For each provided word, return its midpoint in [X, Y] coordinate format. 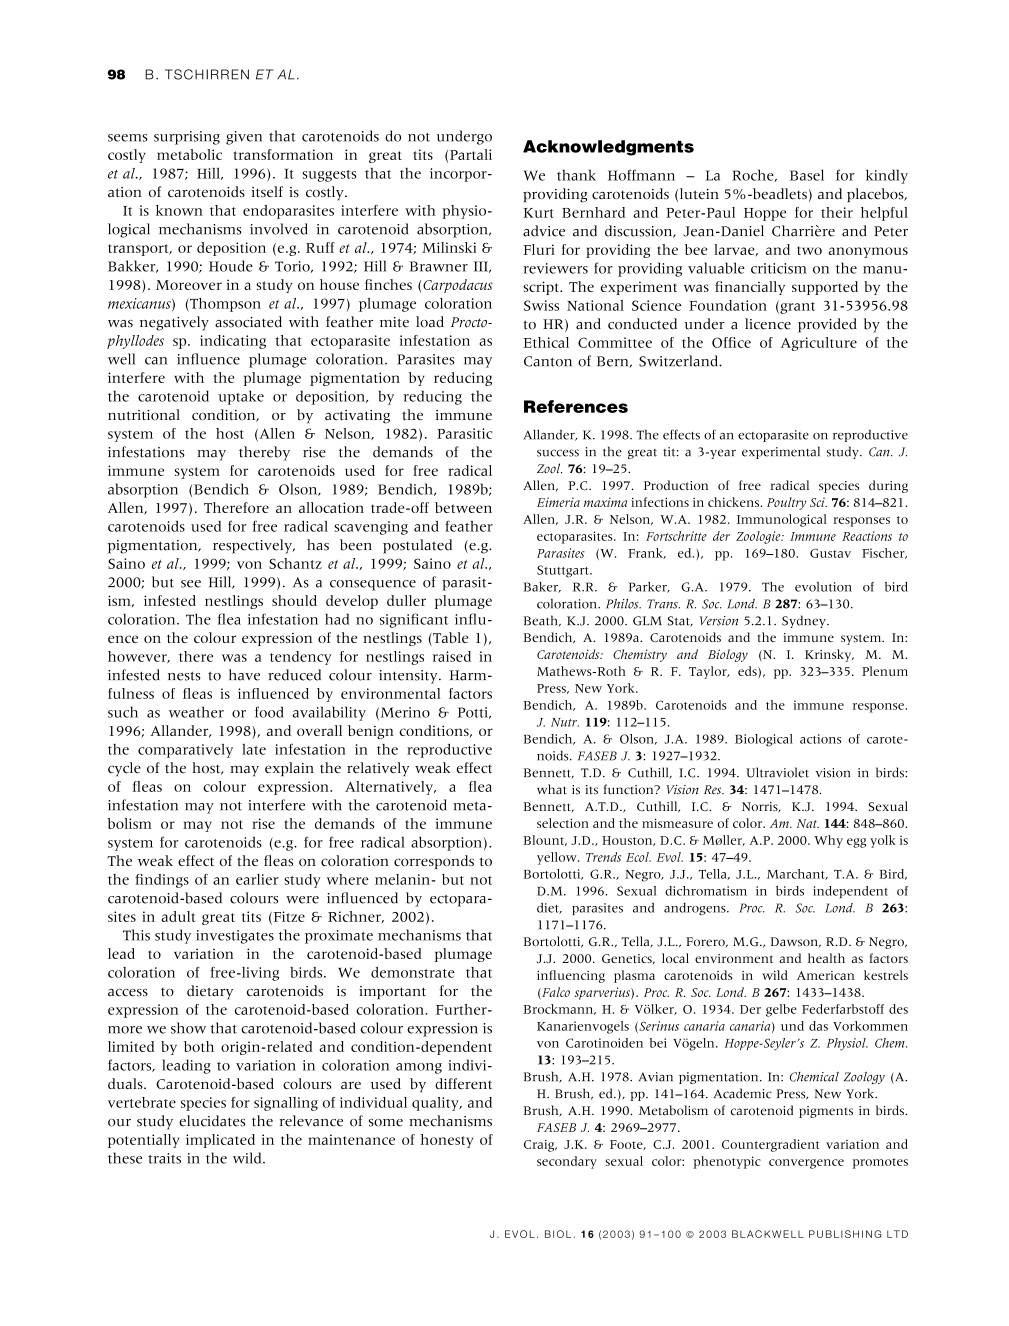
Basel [807, 175]
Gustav [830, 553]
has [318, 545]
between [463, 507]
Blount [545, 840]
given [244, 138]
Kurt [538, 213]
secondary [567, 1162]
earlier [257, 879]
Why [828, 841]
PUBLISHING [845, 1234]
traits [164, 1158]
